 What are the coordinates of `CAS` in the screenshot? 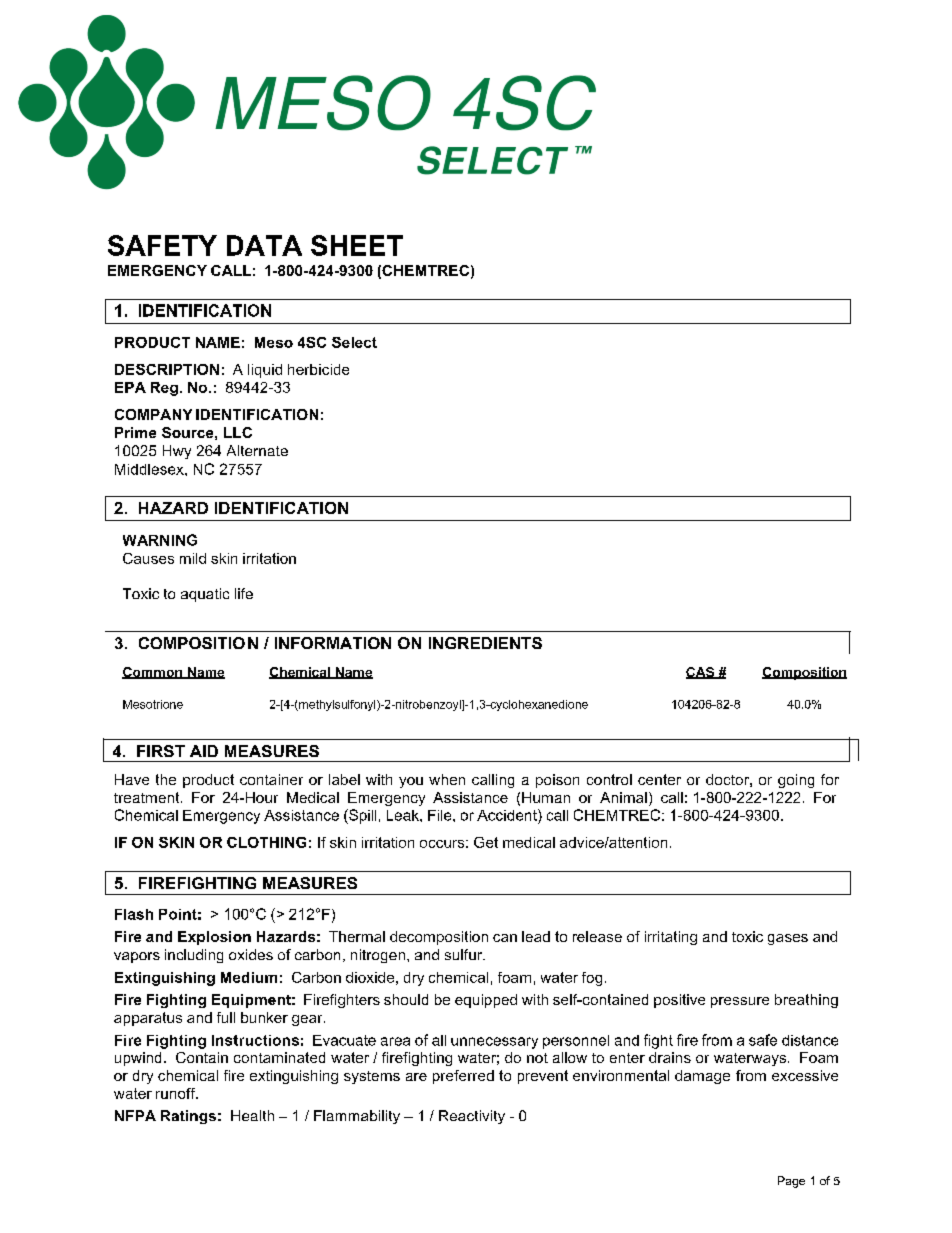 It's located at (701, 673).
